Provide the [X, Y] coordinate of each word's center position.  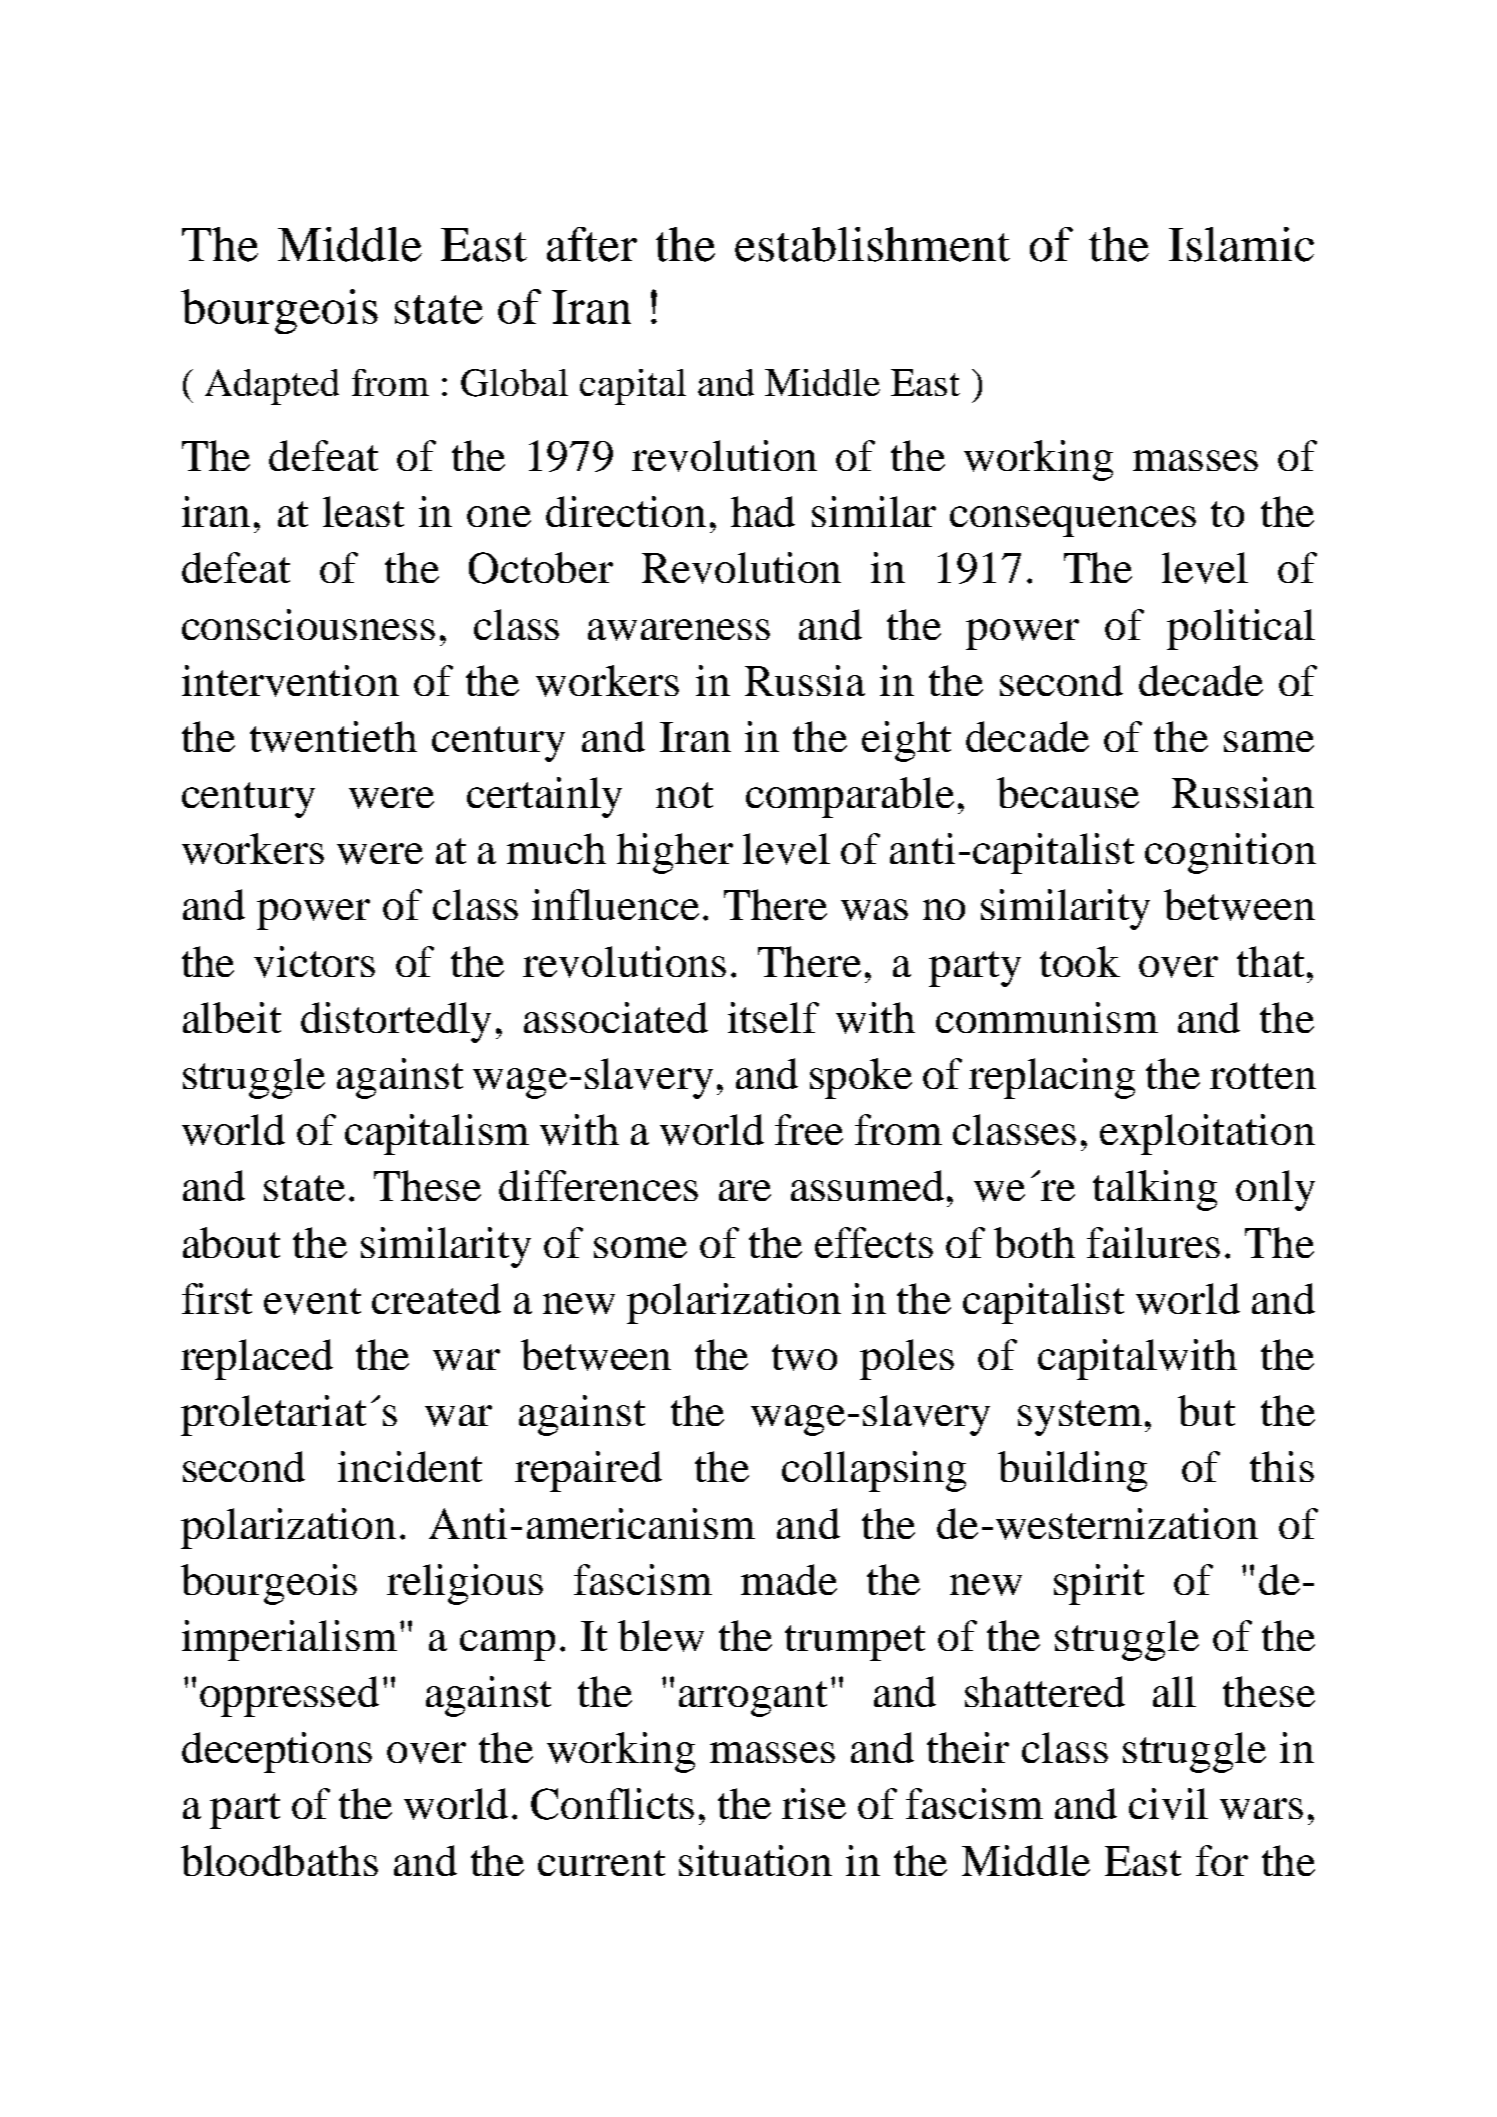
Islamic [1241, 244]
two [804, 1357]
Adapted [272, 387]
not [684, 795]
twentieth [333, 737]
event [312, 1301]
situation [755, 1860]
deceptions [277, 1752]
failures [1153, 1242]
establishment [872, 244]
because [1068, 792]
